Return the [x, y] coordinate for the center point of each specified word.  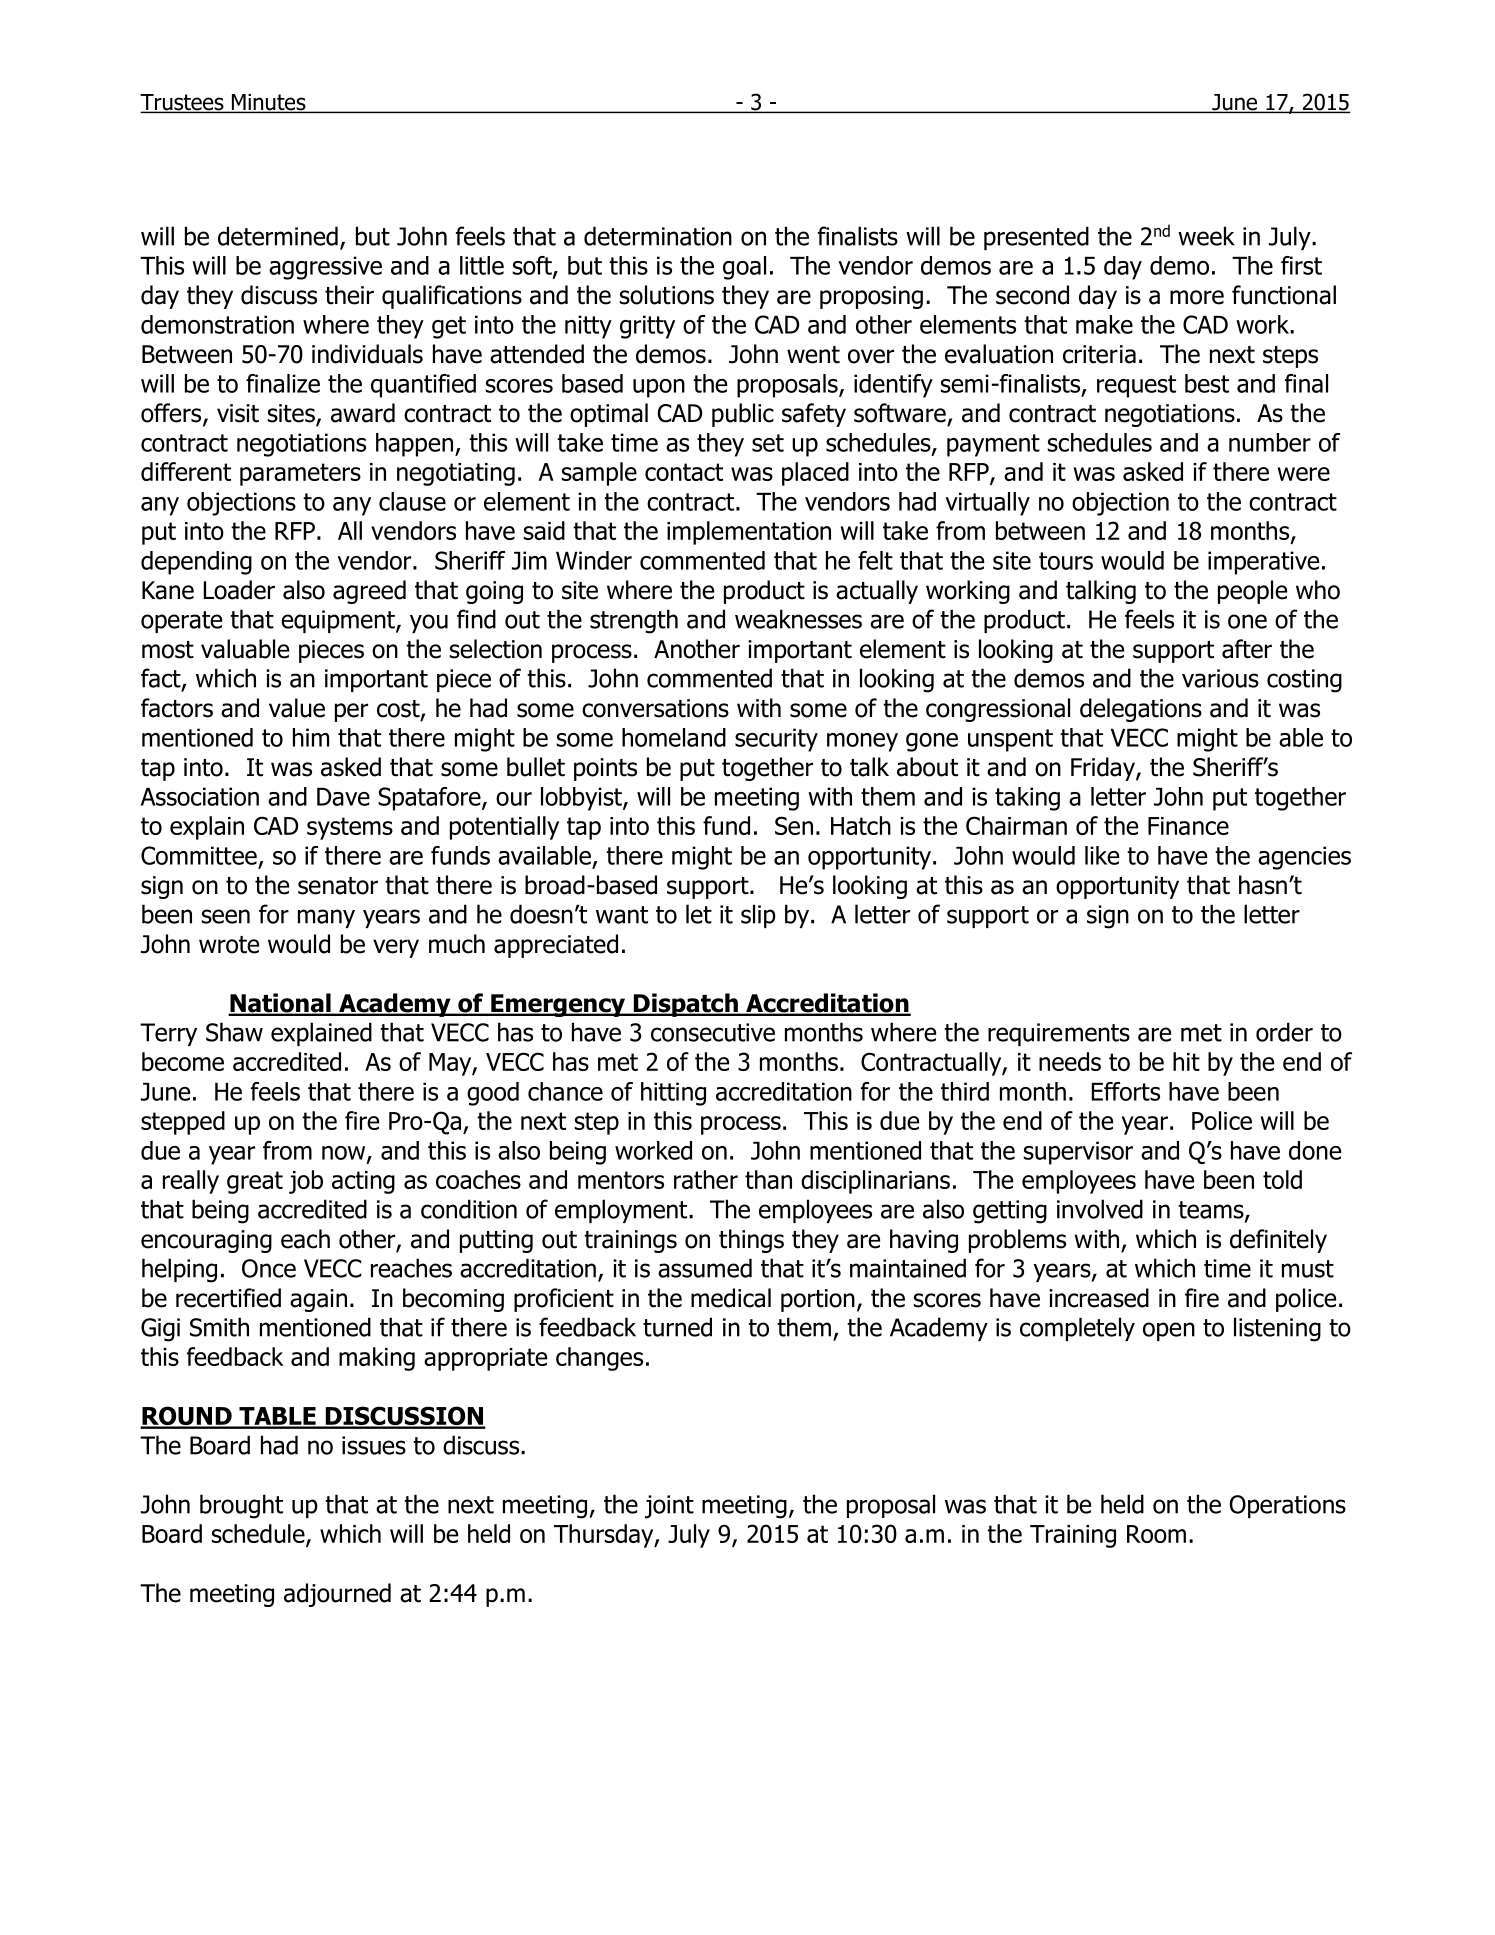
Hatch [861, 825]
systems [350, 828]
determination [658, 236]
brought [241, 1506]
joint [669, 1507]
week [1206, 236]
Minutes [269, 103]
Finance [1188, 826]
